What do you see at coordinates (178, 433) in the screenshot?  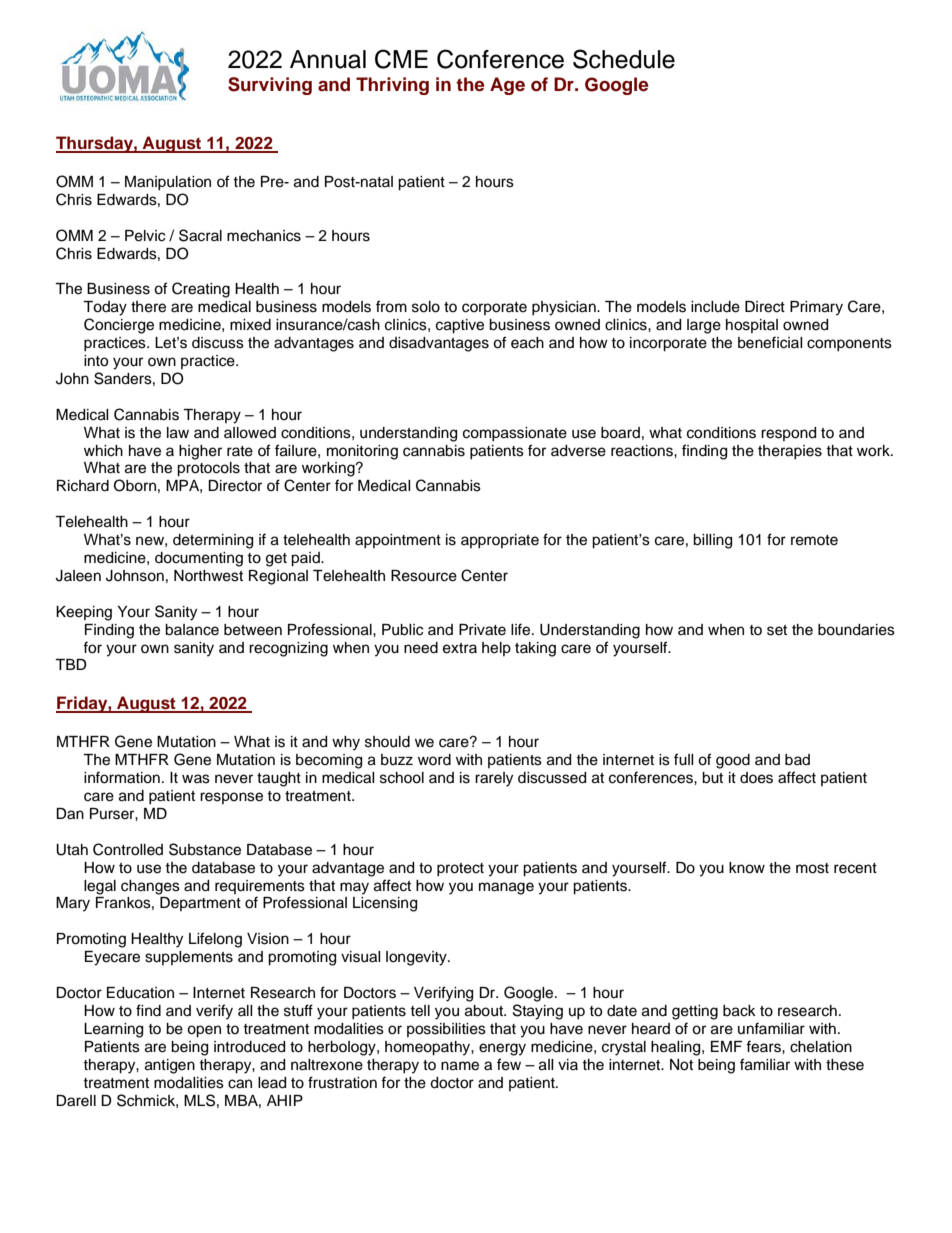 I see `law` at bounding box center [178, 433].
